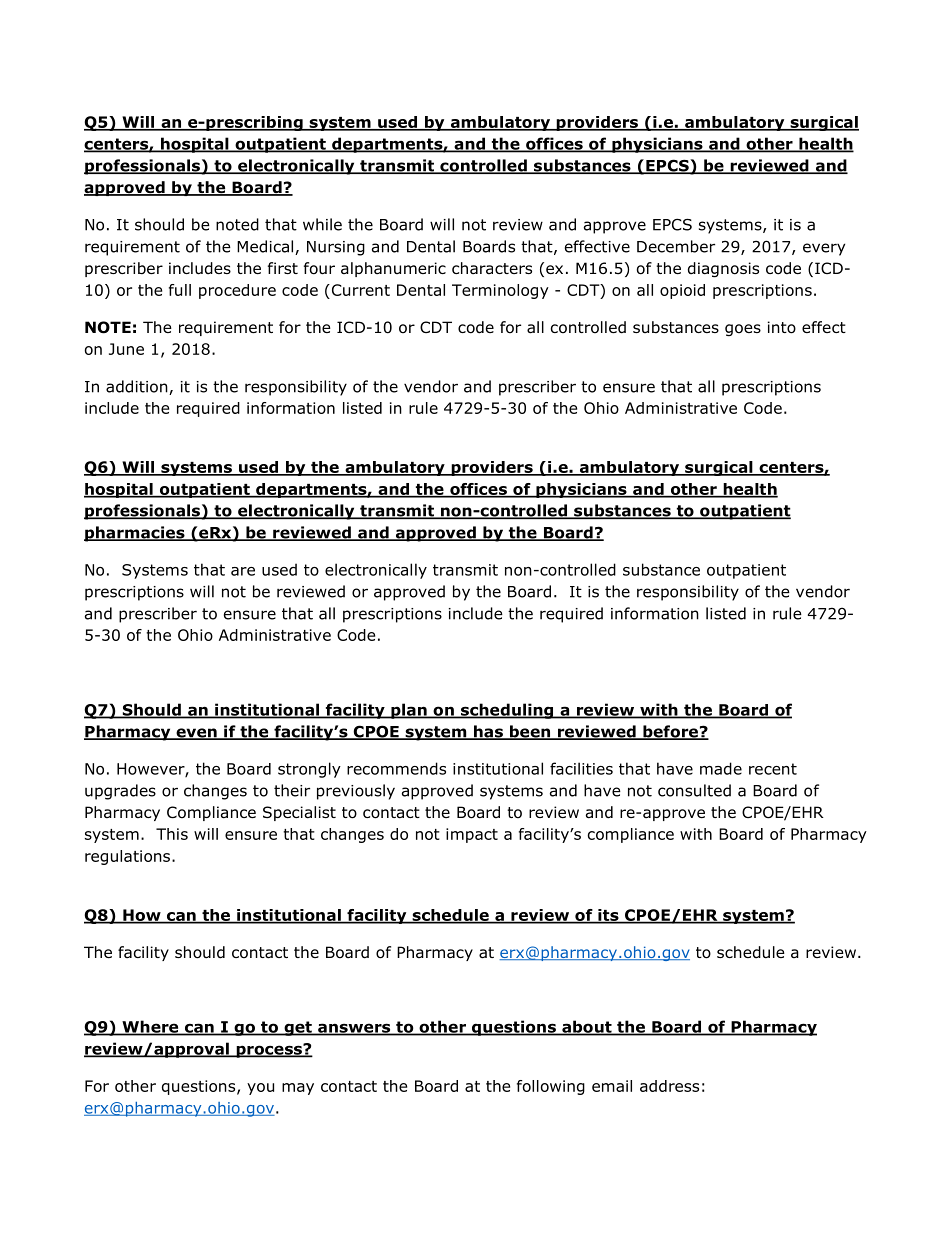 This screenshot has width=952, height=1233. Describe the element at coordinates (472, 835) in the screenshot. I see `impact` at that location.
